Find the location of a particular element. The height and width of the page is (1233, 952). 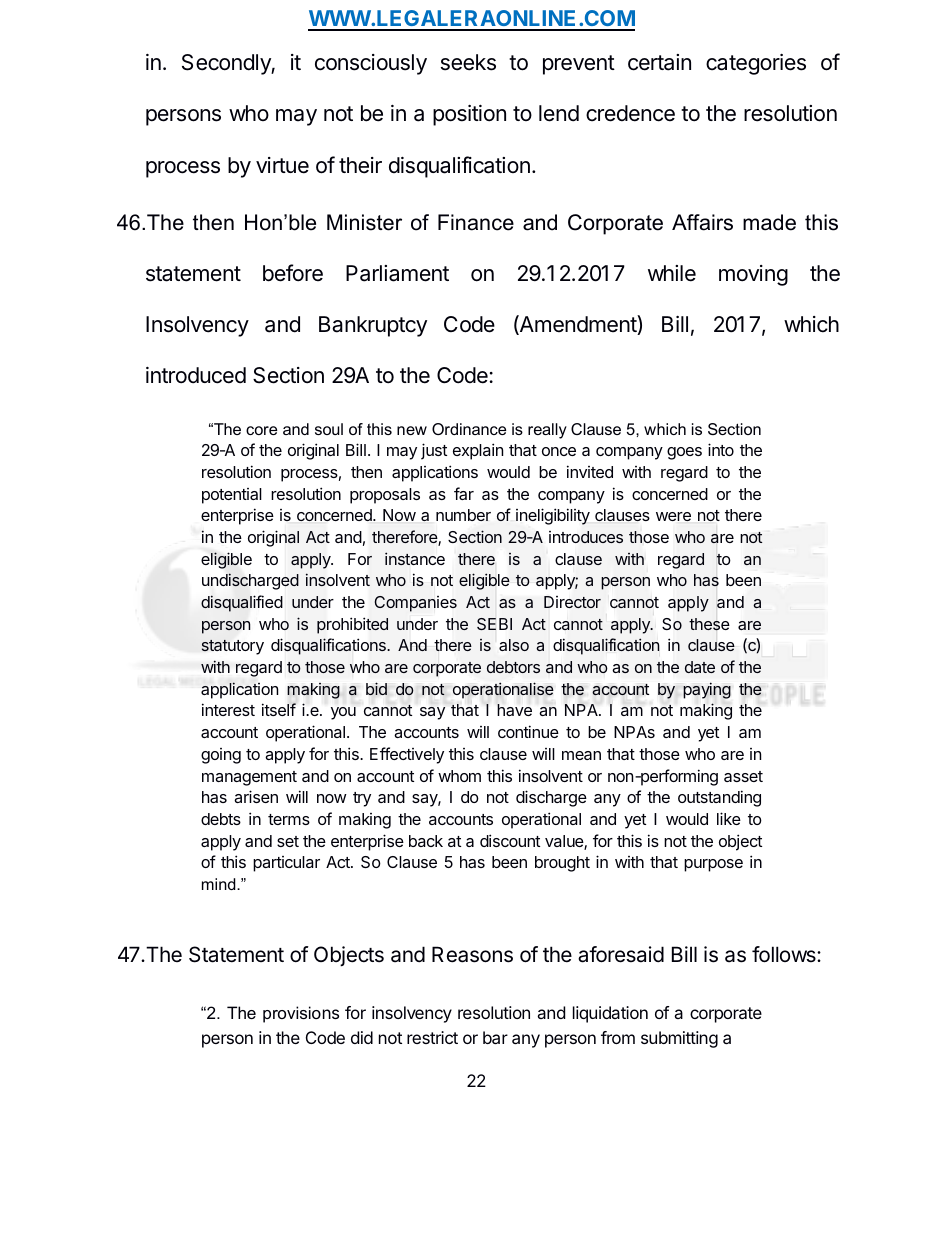

virtue is located at coordinates (282, 165).
